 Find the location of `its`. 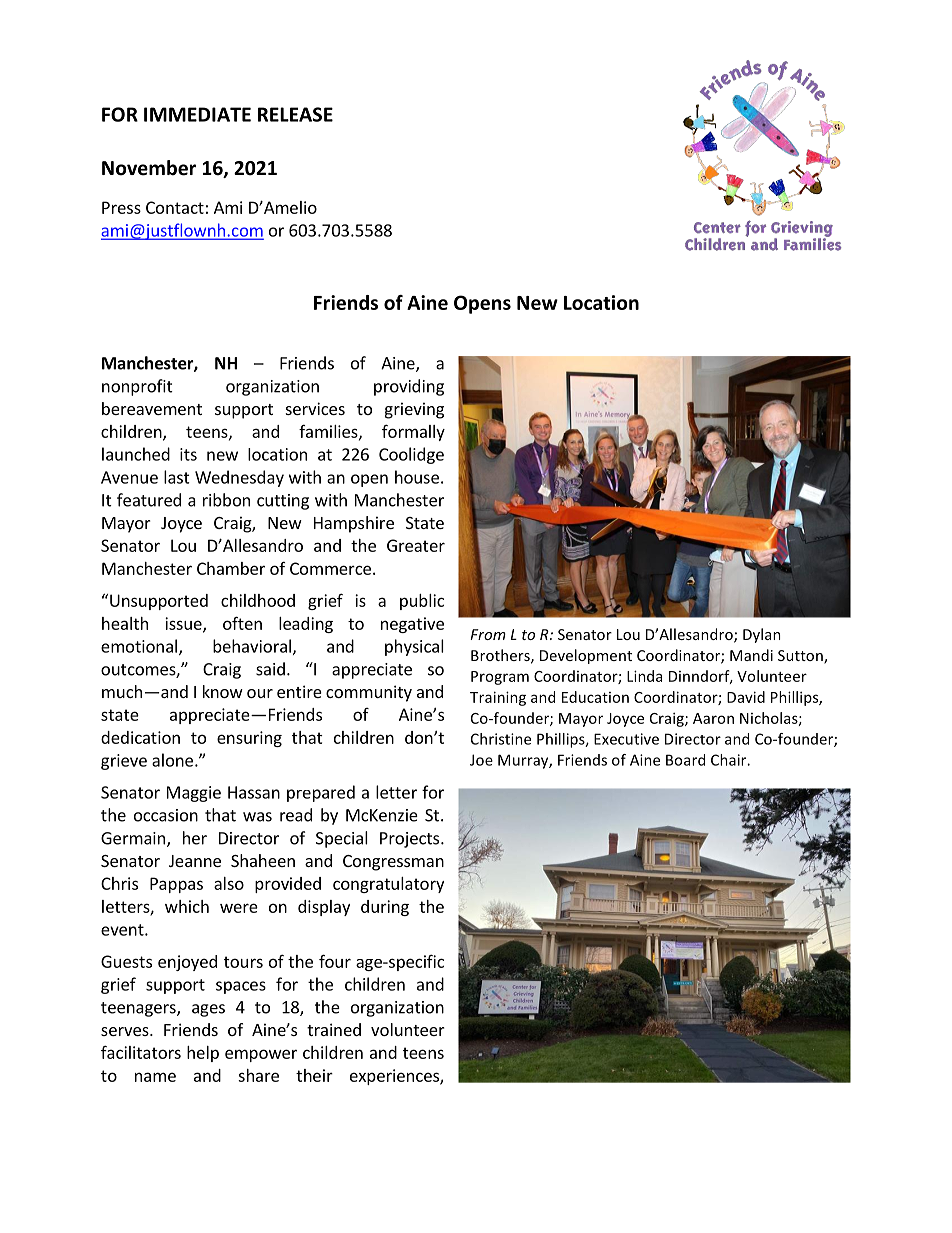

its is located at coordinates (188, 454).
